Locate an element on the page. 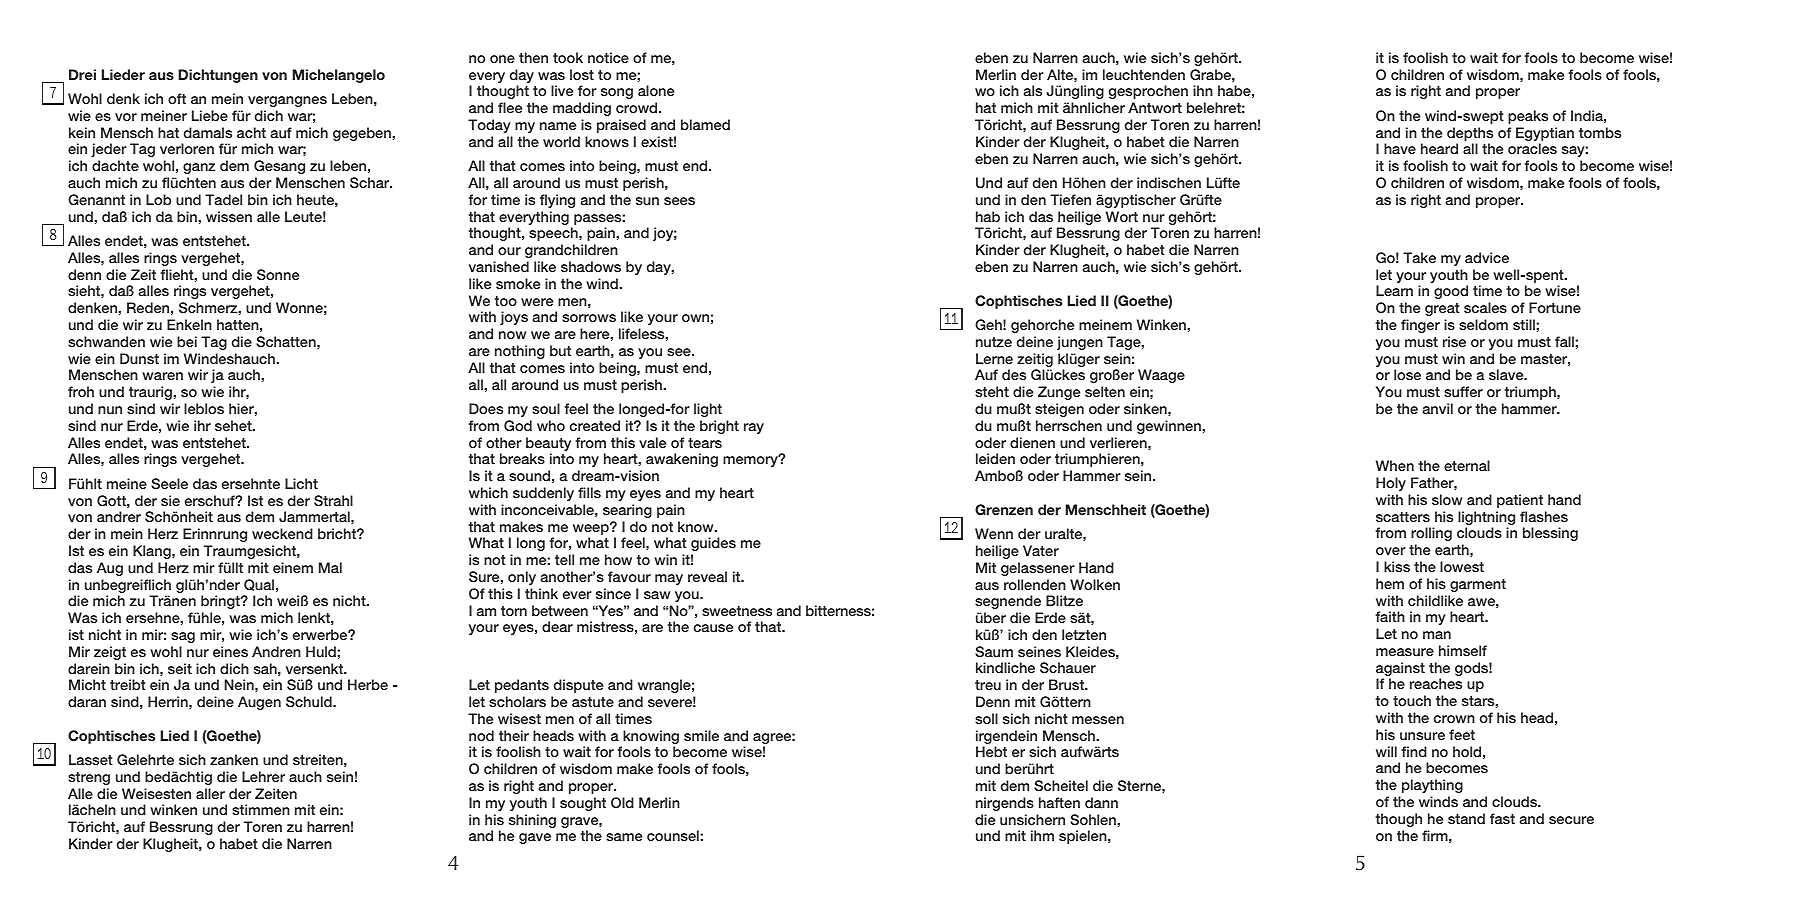 The width and height of the image is (1814, 907). cause is located at coordinates (713, 628).
